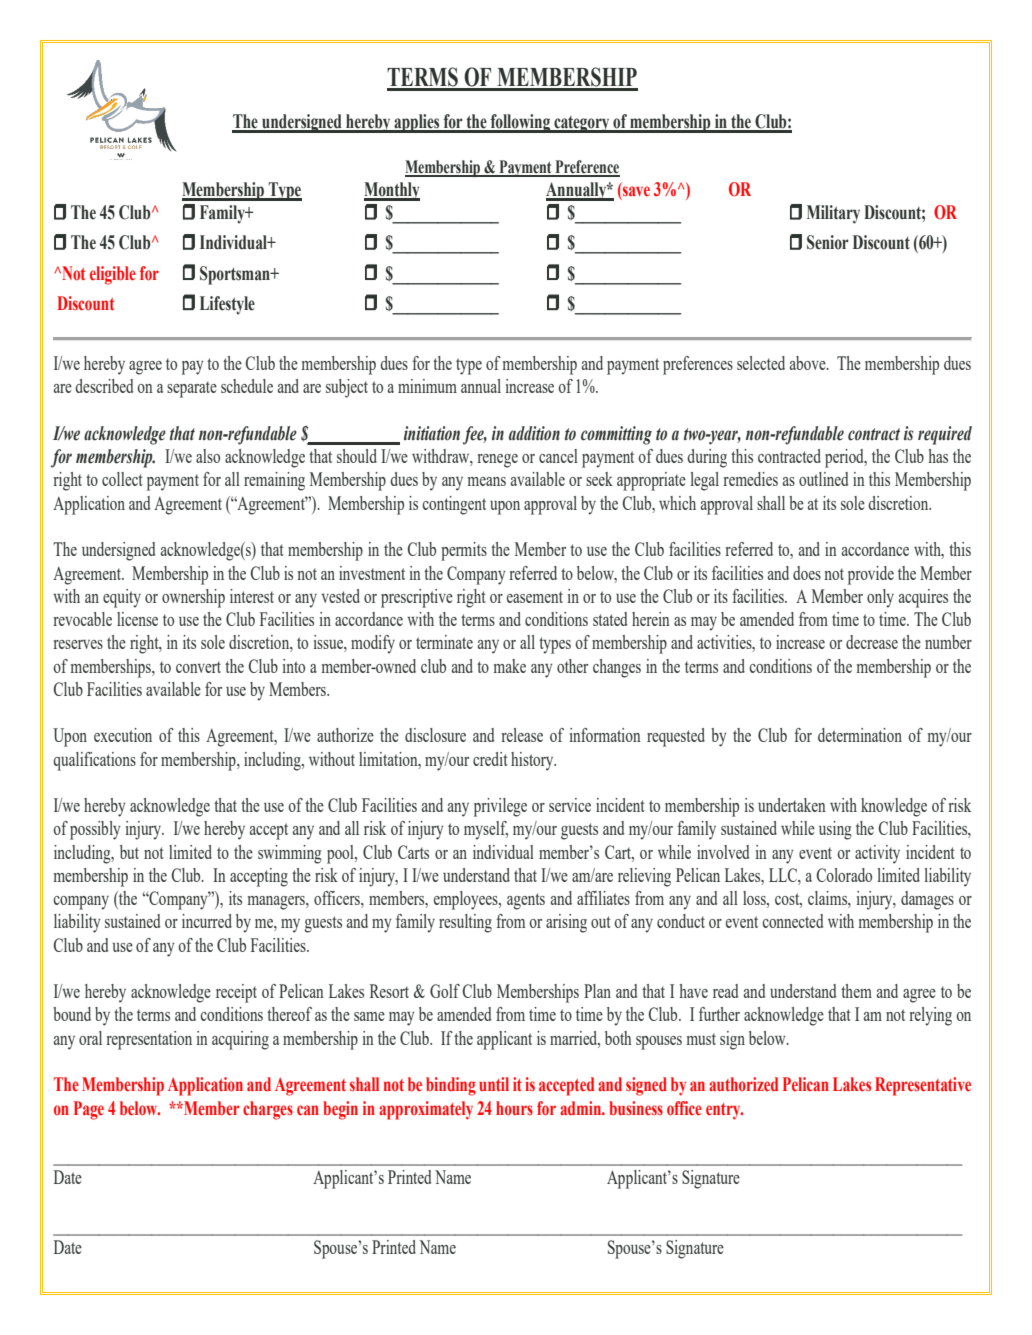 Image resolution: width=1032 pixels, height=1335 pixels. Describe the element at coordinates (533, 761) in the screenshot. I see `history` at that location.
